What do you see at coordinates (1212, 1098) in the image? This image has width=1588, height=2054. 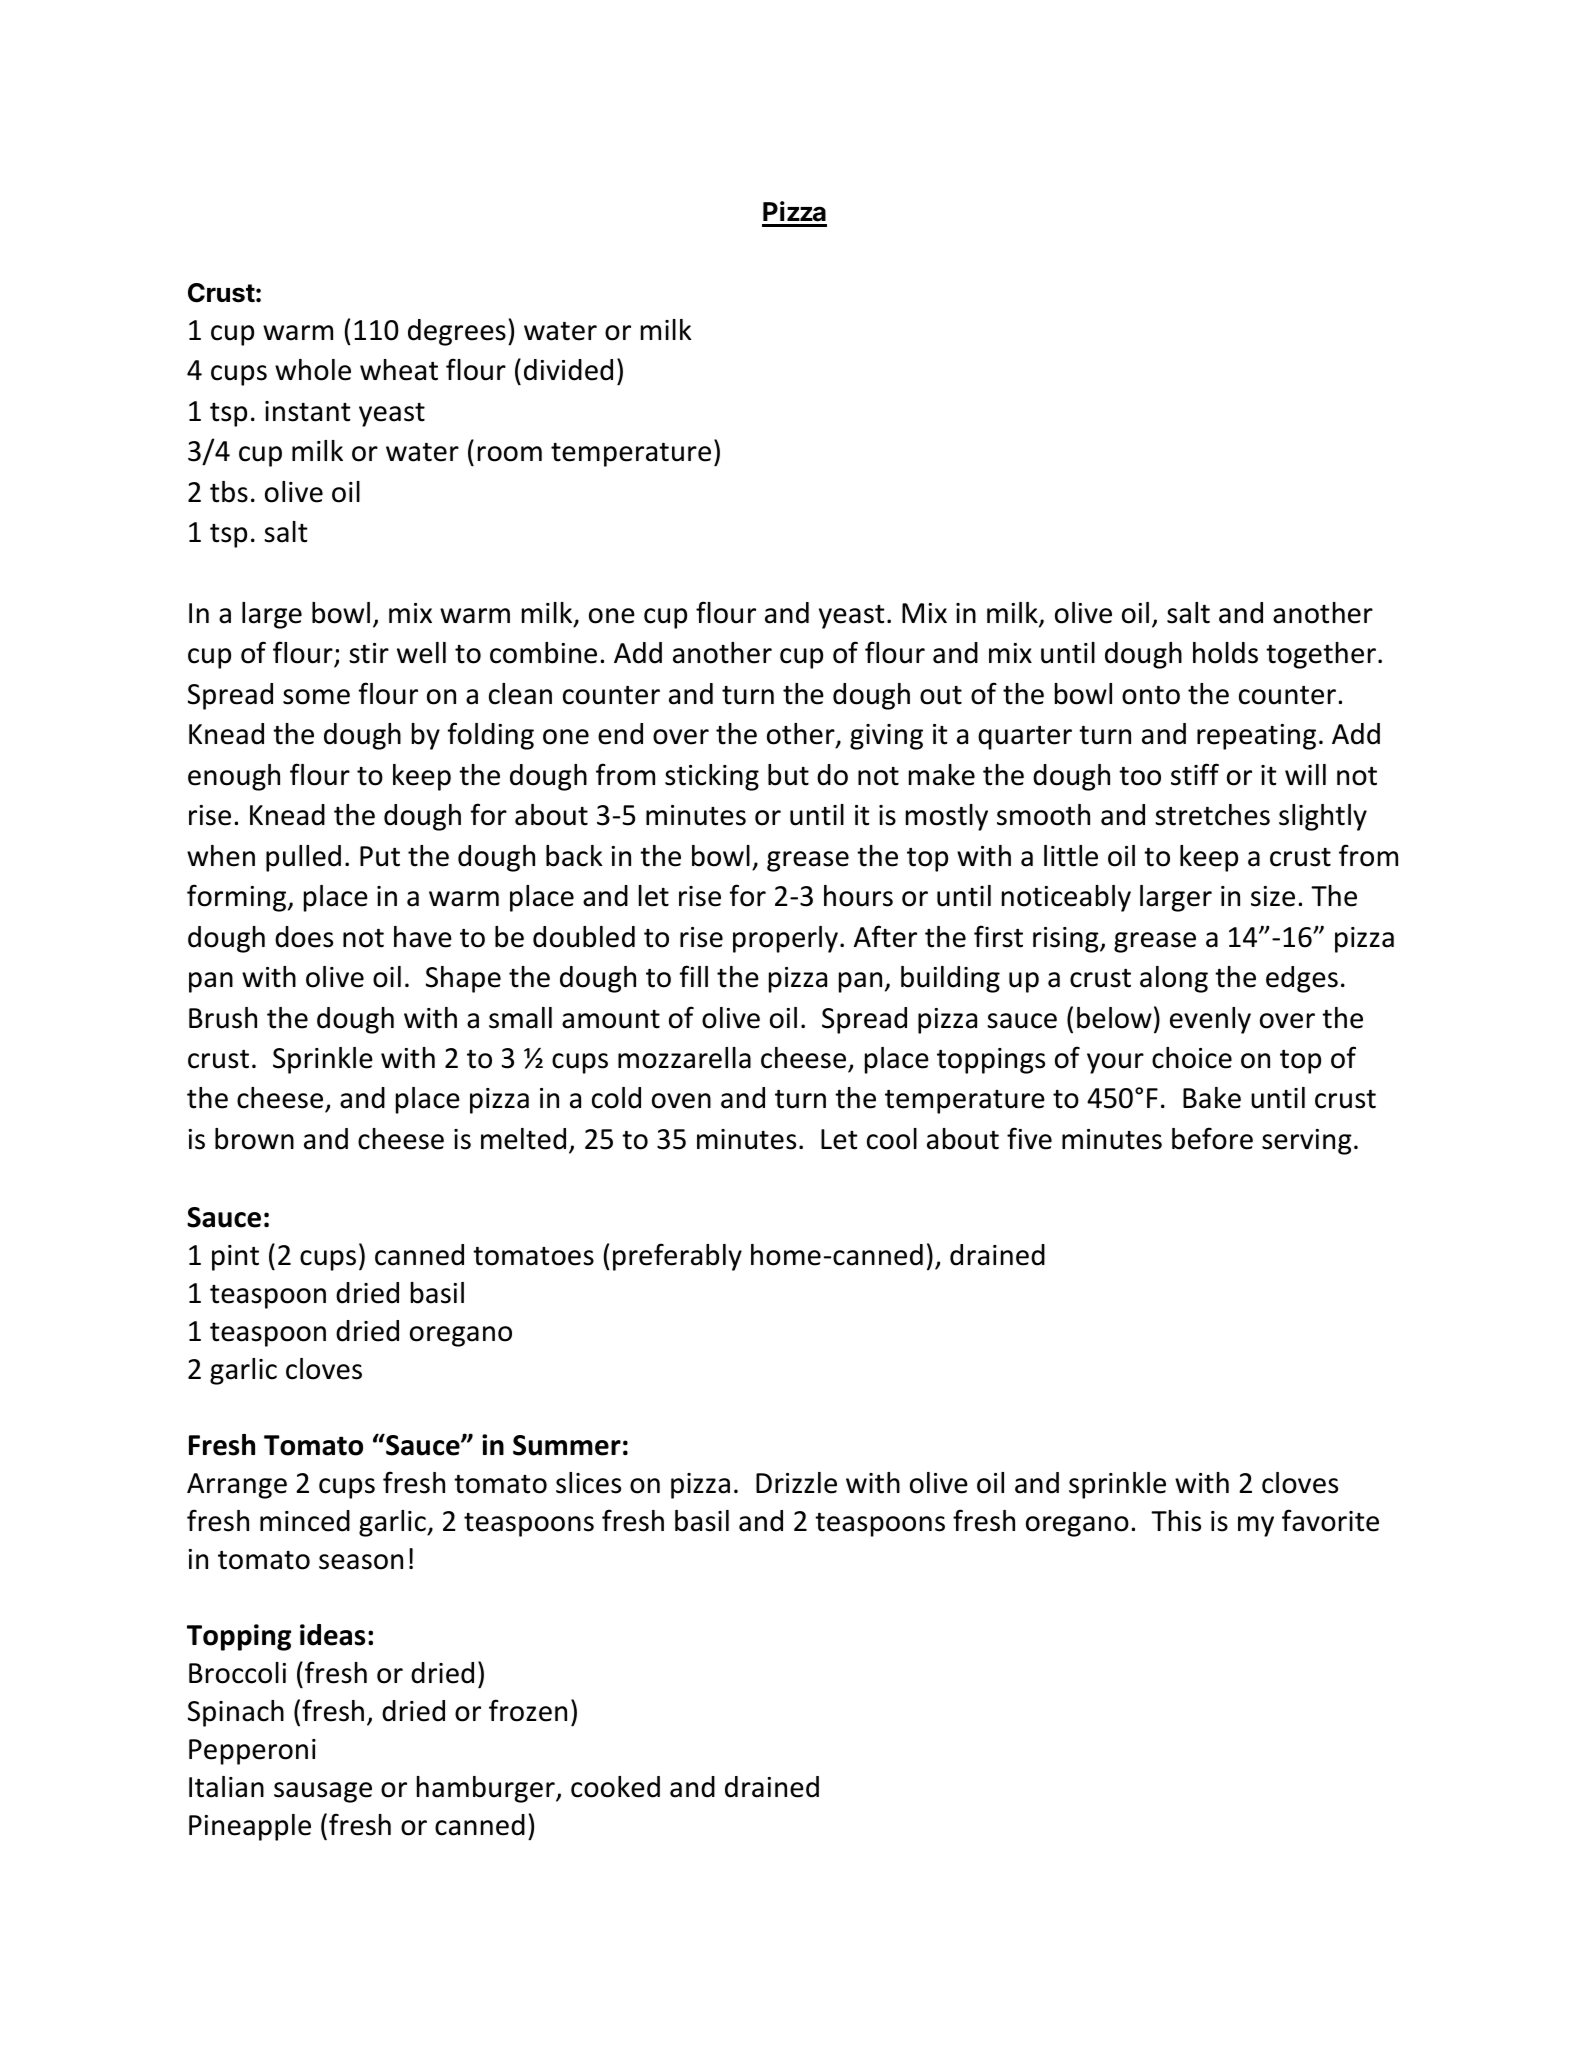 I see `Bake` at bounding box center [1212, 1098].
